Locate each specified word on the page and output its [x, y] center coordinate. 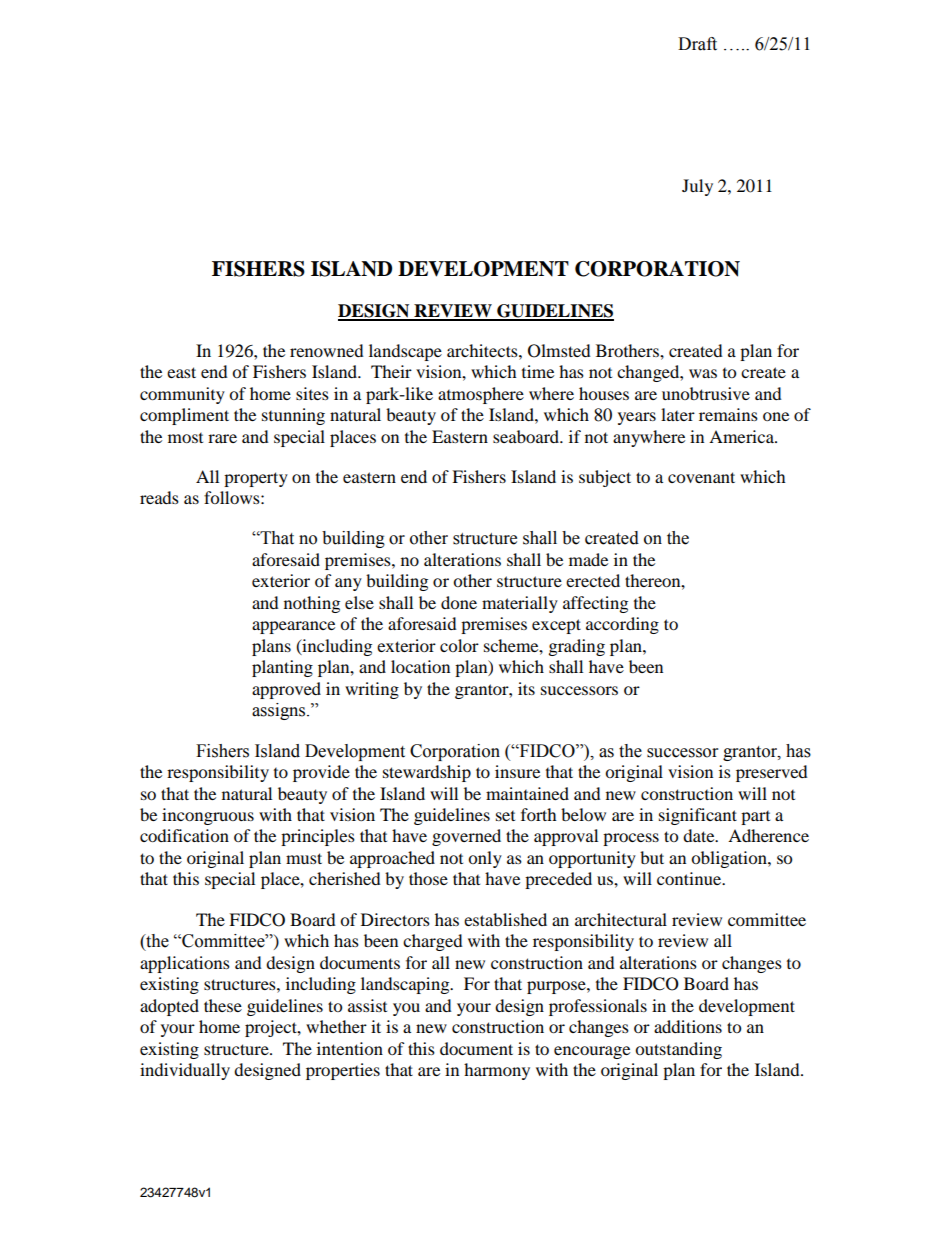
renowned [327, 350]
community [182, 395]
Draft [697, 44]
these [223, 1005]
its [526, 688]
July [697, 187]
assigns [280, 711]
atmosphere [481, 395]
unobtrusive [706, 393]
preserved [772, 773]
